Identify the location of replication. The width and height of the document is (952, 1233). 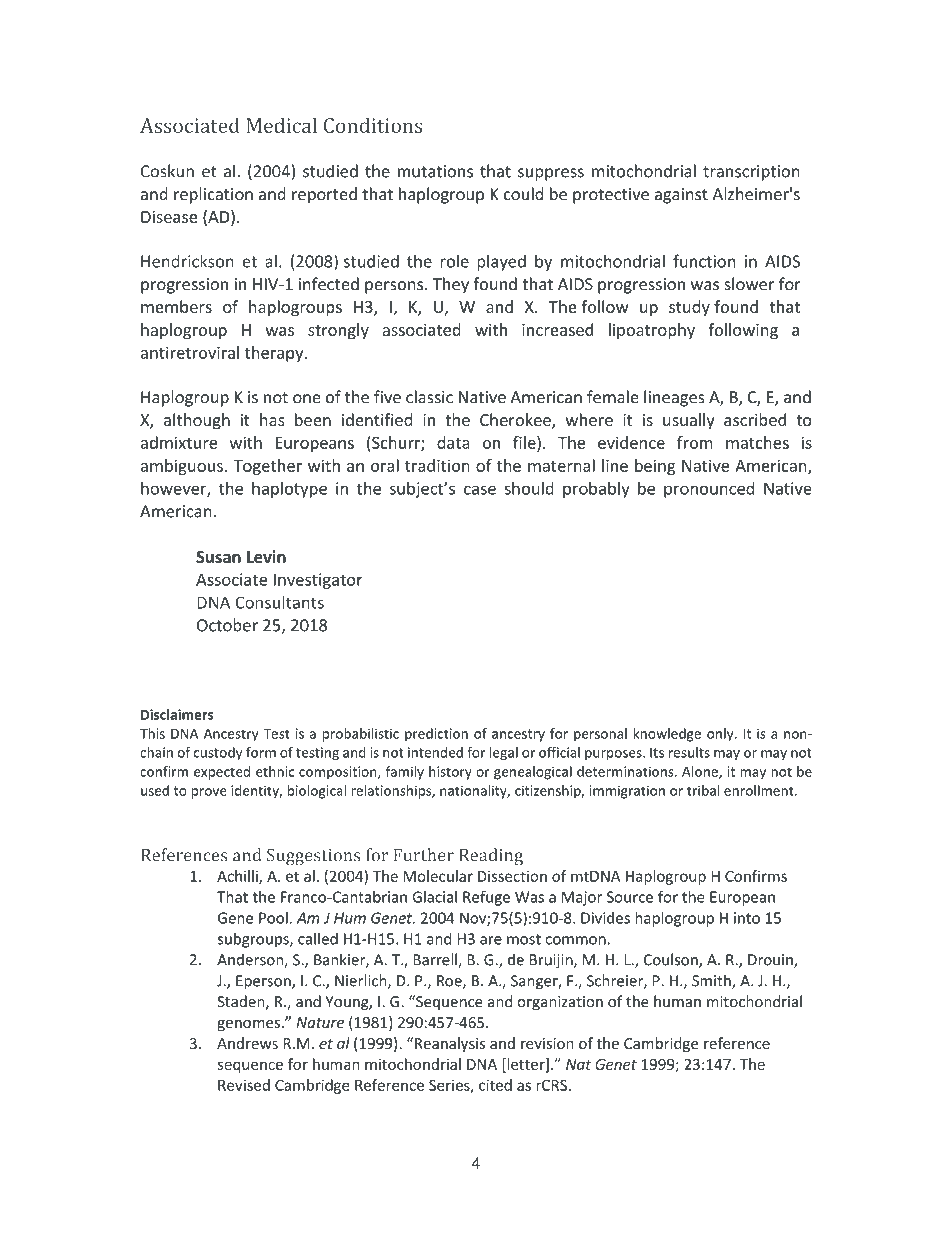
(213, 195).
